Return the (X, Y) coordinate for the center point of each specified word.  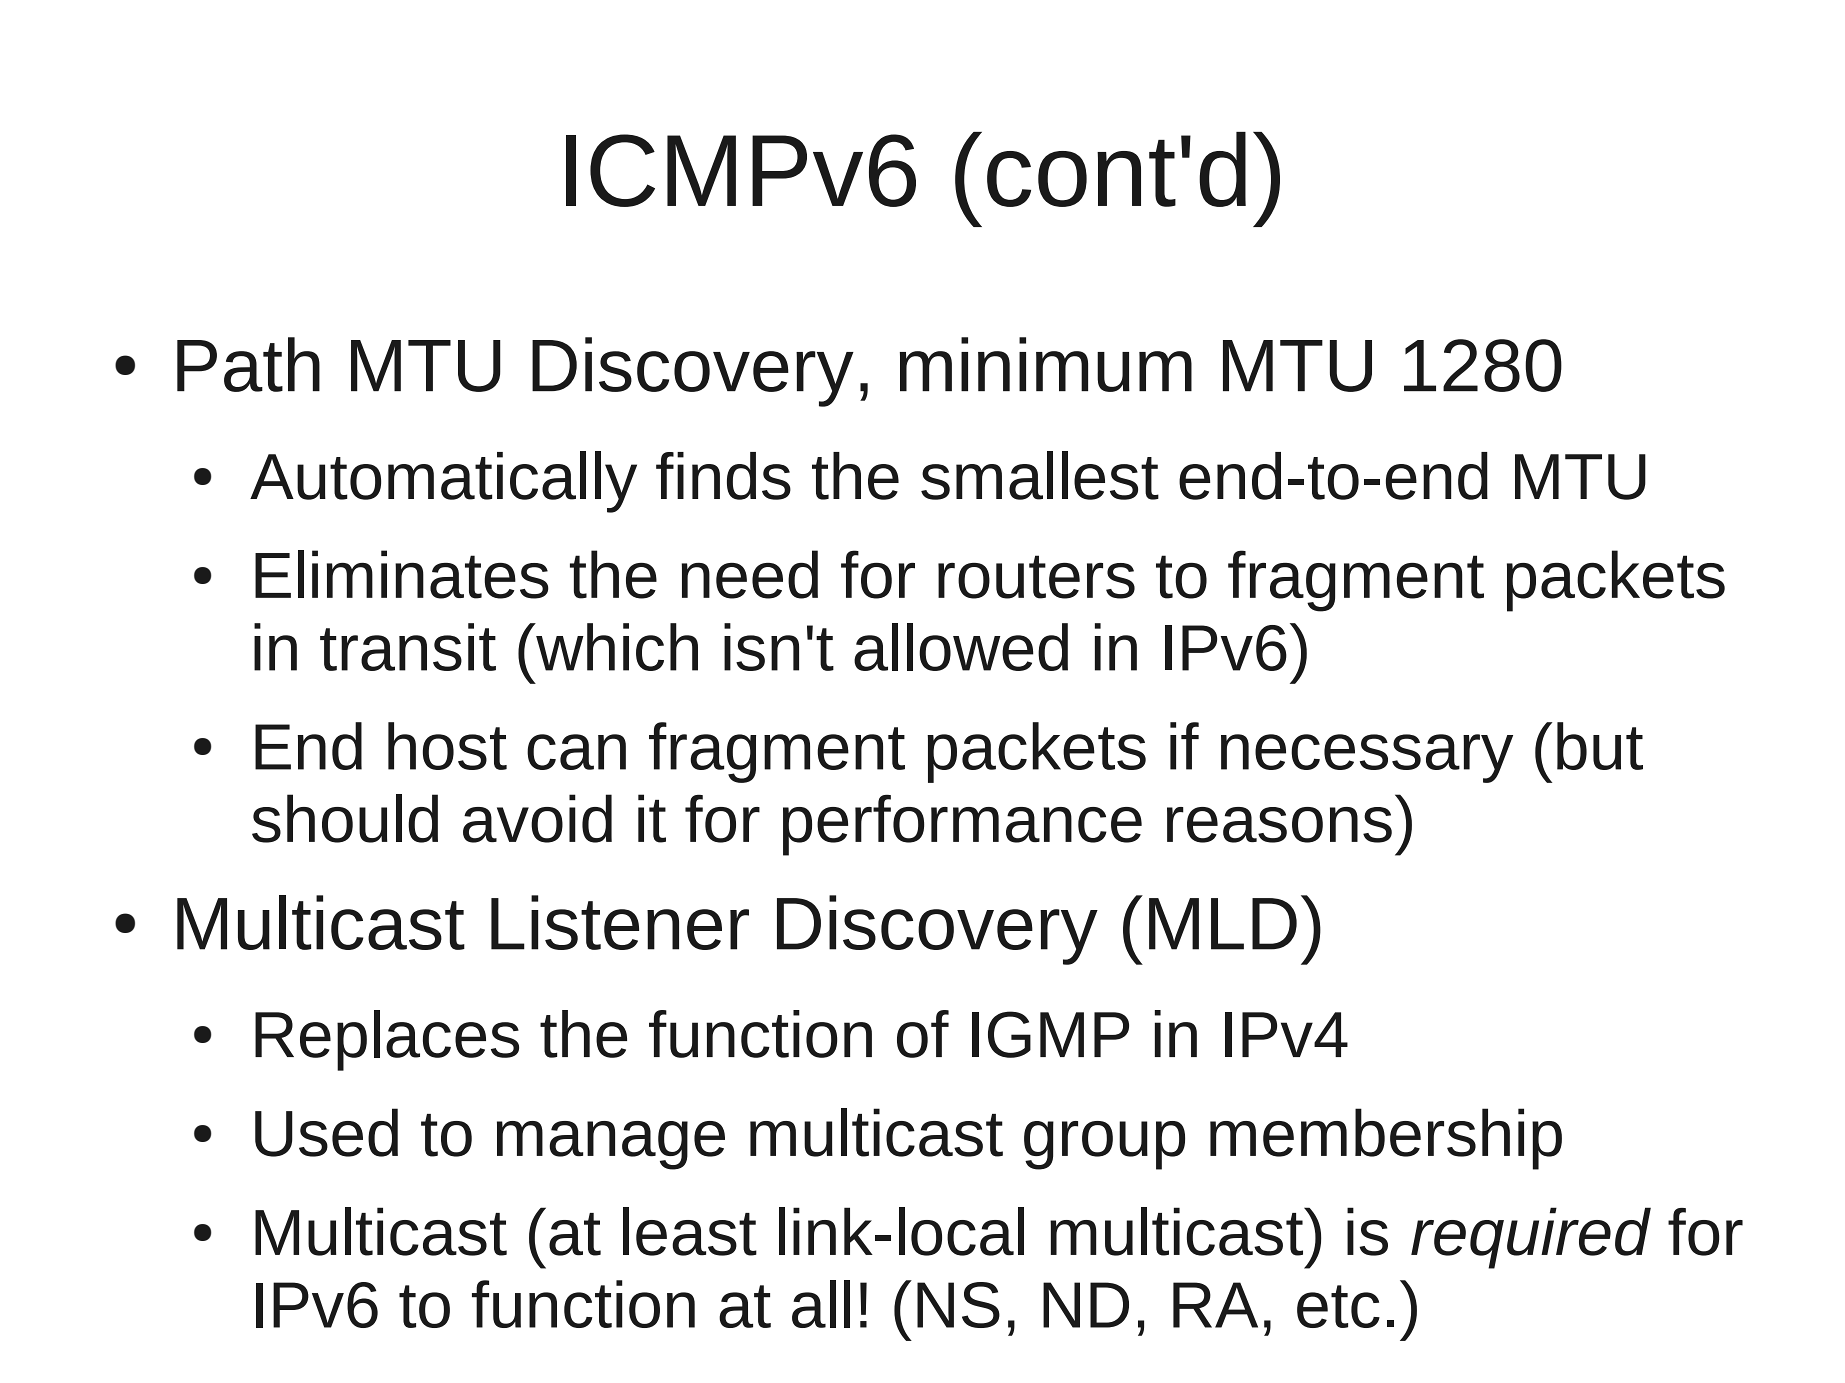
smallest (1040, 475)
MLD (1223, 924)
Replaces (387, 1040)
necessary (1367, 758)
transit (408, 647)
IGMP (1050, 1034)
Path (248, 364)
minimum (1046, 364)
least (690, 1231)
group (1104, 1145)
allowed (961, 647)
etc (1338, 1306)
